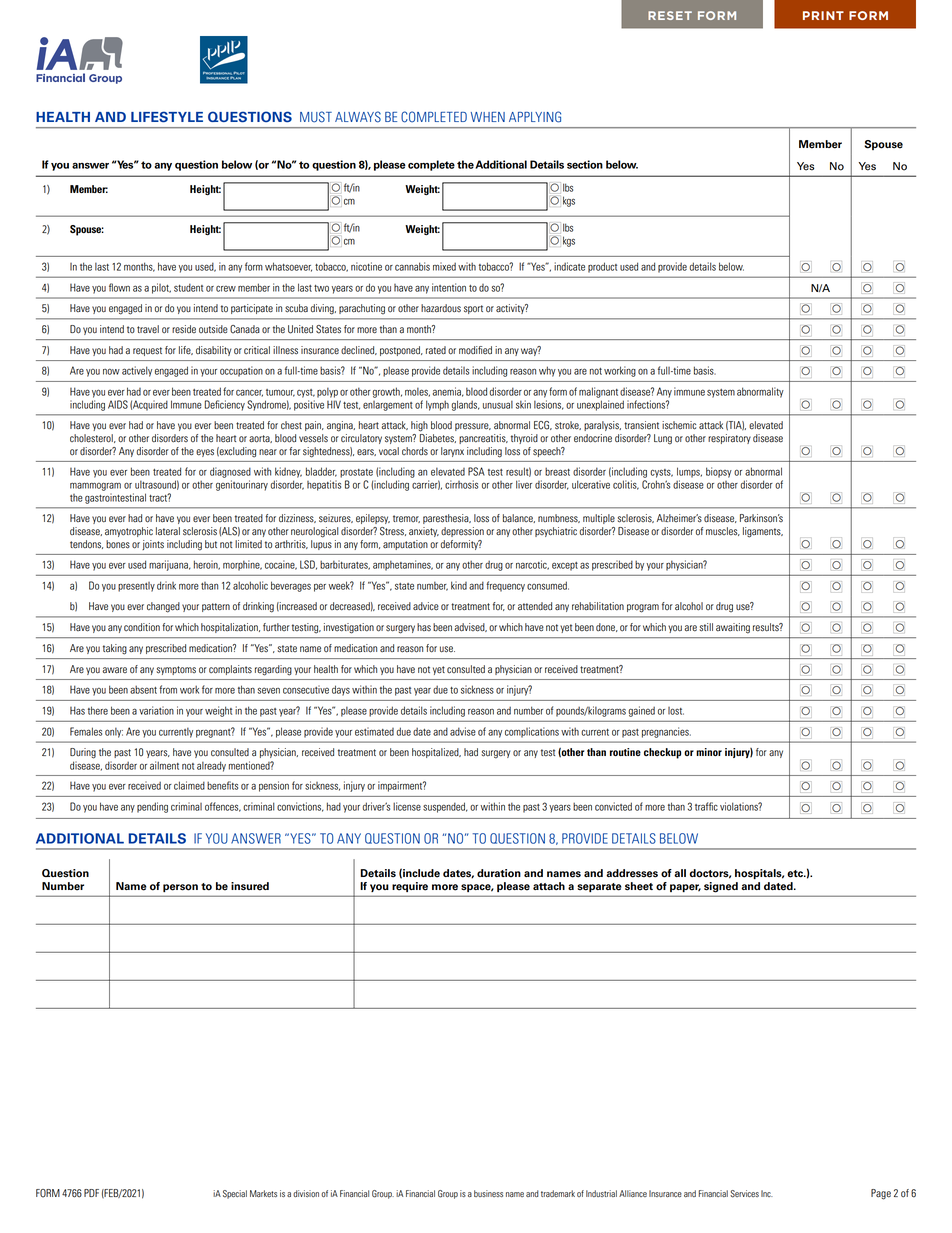 The image size is (952, 1233). What do you see at coordinates (225, 405) in the screenshot?
I see `Deficiency` at bounding box center [225, 405].
